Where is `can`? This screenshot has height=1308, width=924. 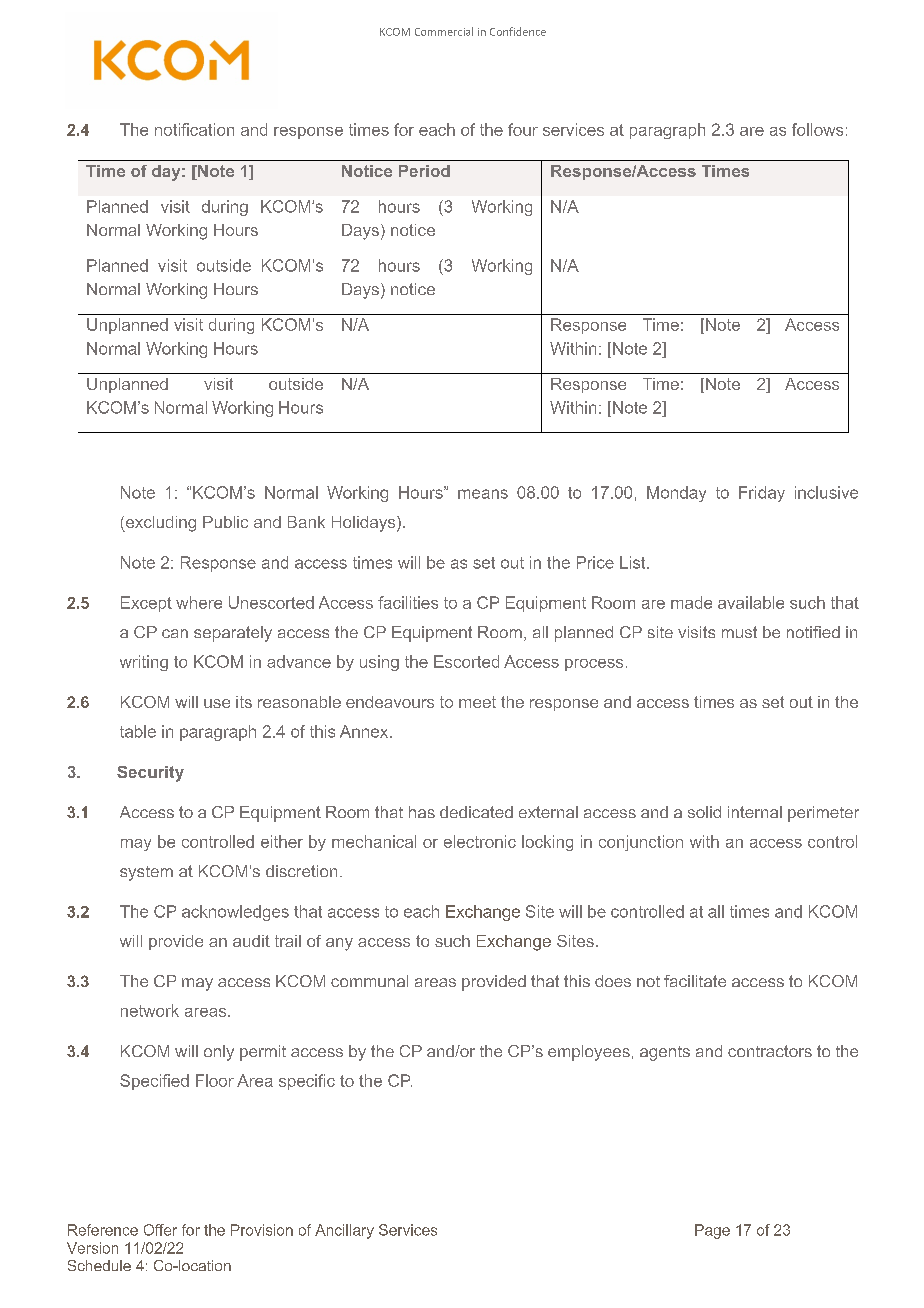
can is located at coordinates (175, 633).
